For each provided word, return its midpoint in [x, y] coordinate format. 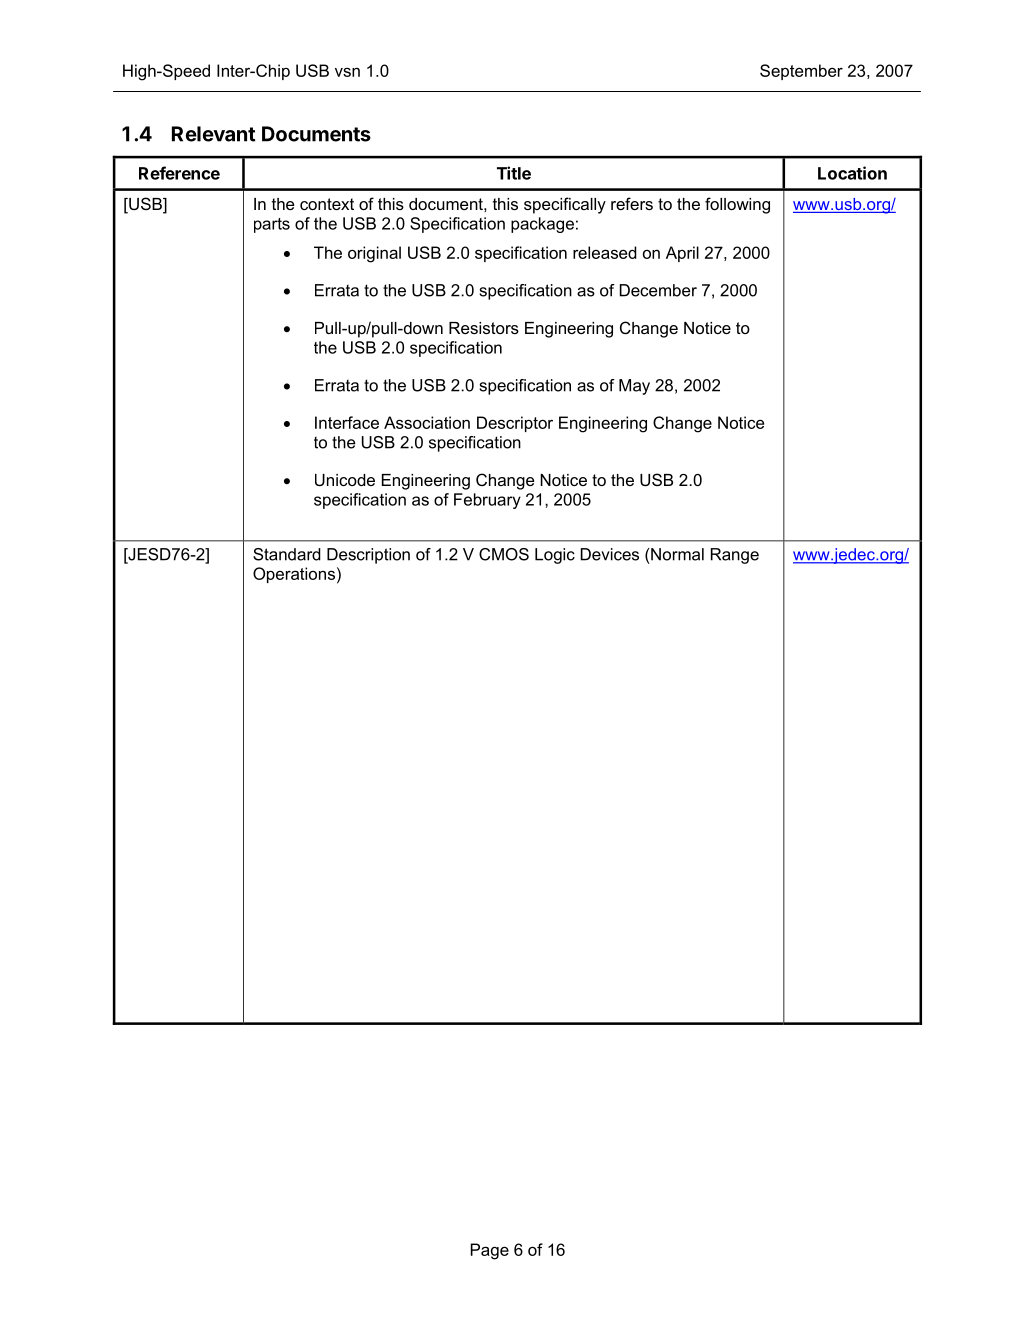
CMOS [504, 554]
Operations [294, 575]
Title [514, 173]
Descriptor [515, 424]
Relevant [214, 134]
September [801, 72]
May [634, 387]
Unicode [345, 480]
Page [490, 1251]
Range [735, 556]
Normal [676, 554]
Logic [555, 556]
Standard [287, 554]
